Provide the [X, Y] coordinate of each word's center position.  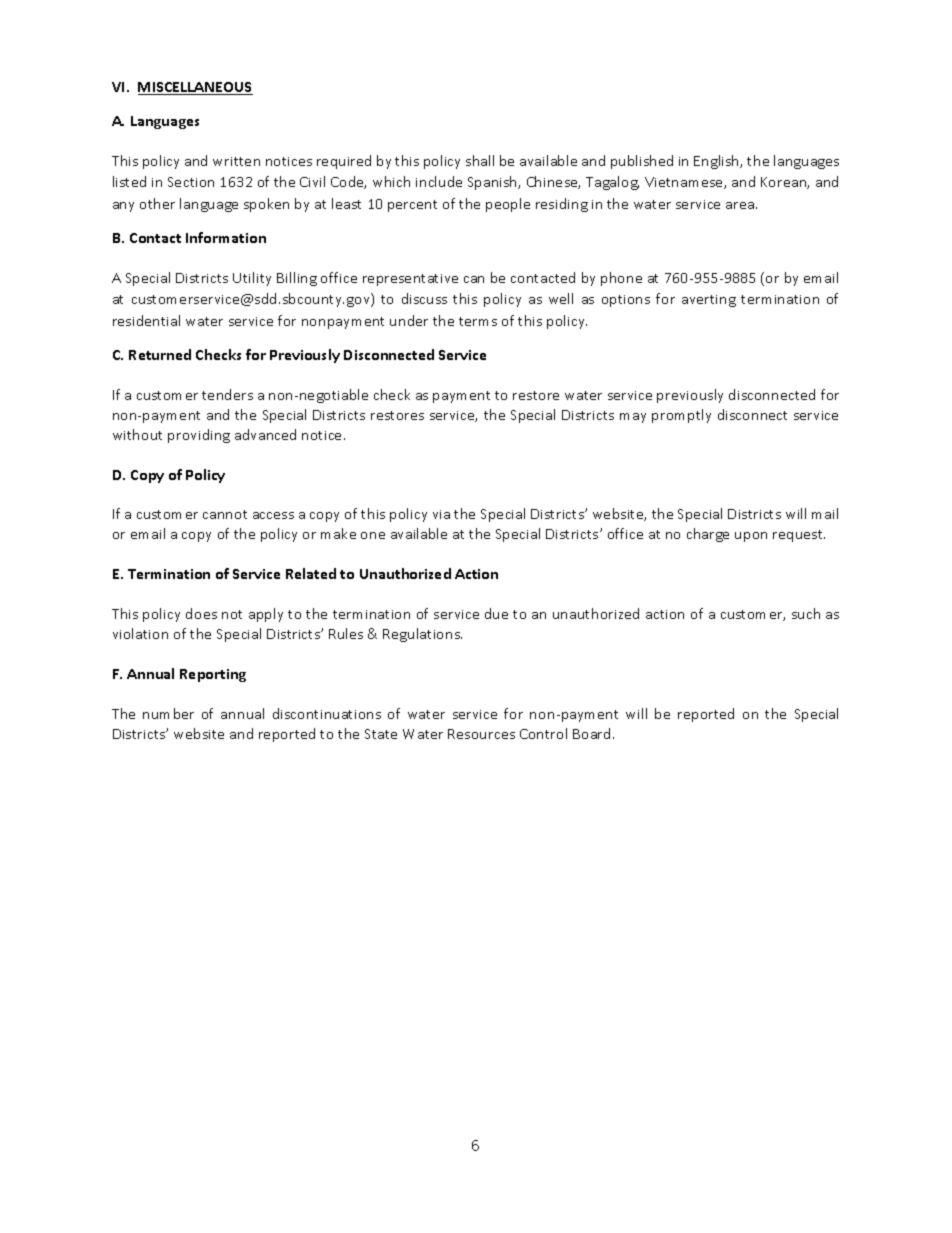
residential [146, 320]
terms [478, 321]
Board [591, 733]
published [642, 162]
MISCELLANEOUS [195, 88]
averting [709, 301]
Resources [481, 734]
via [441, 514]
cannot [225, 514]
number [168, 713]
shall [480, 160]
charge [708, 535]
